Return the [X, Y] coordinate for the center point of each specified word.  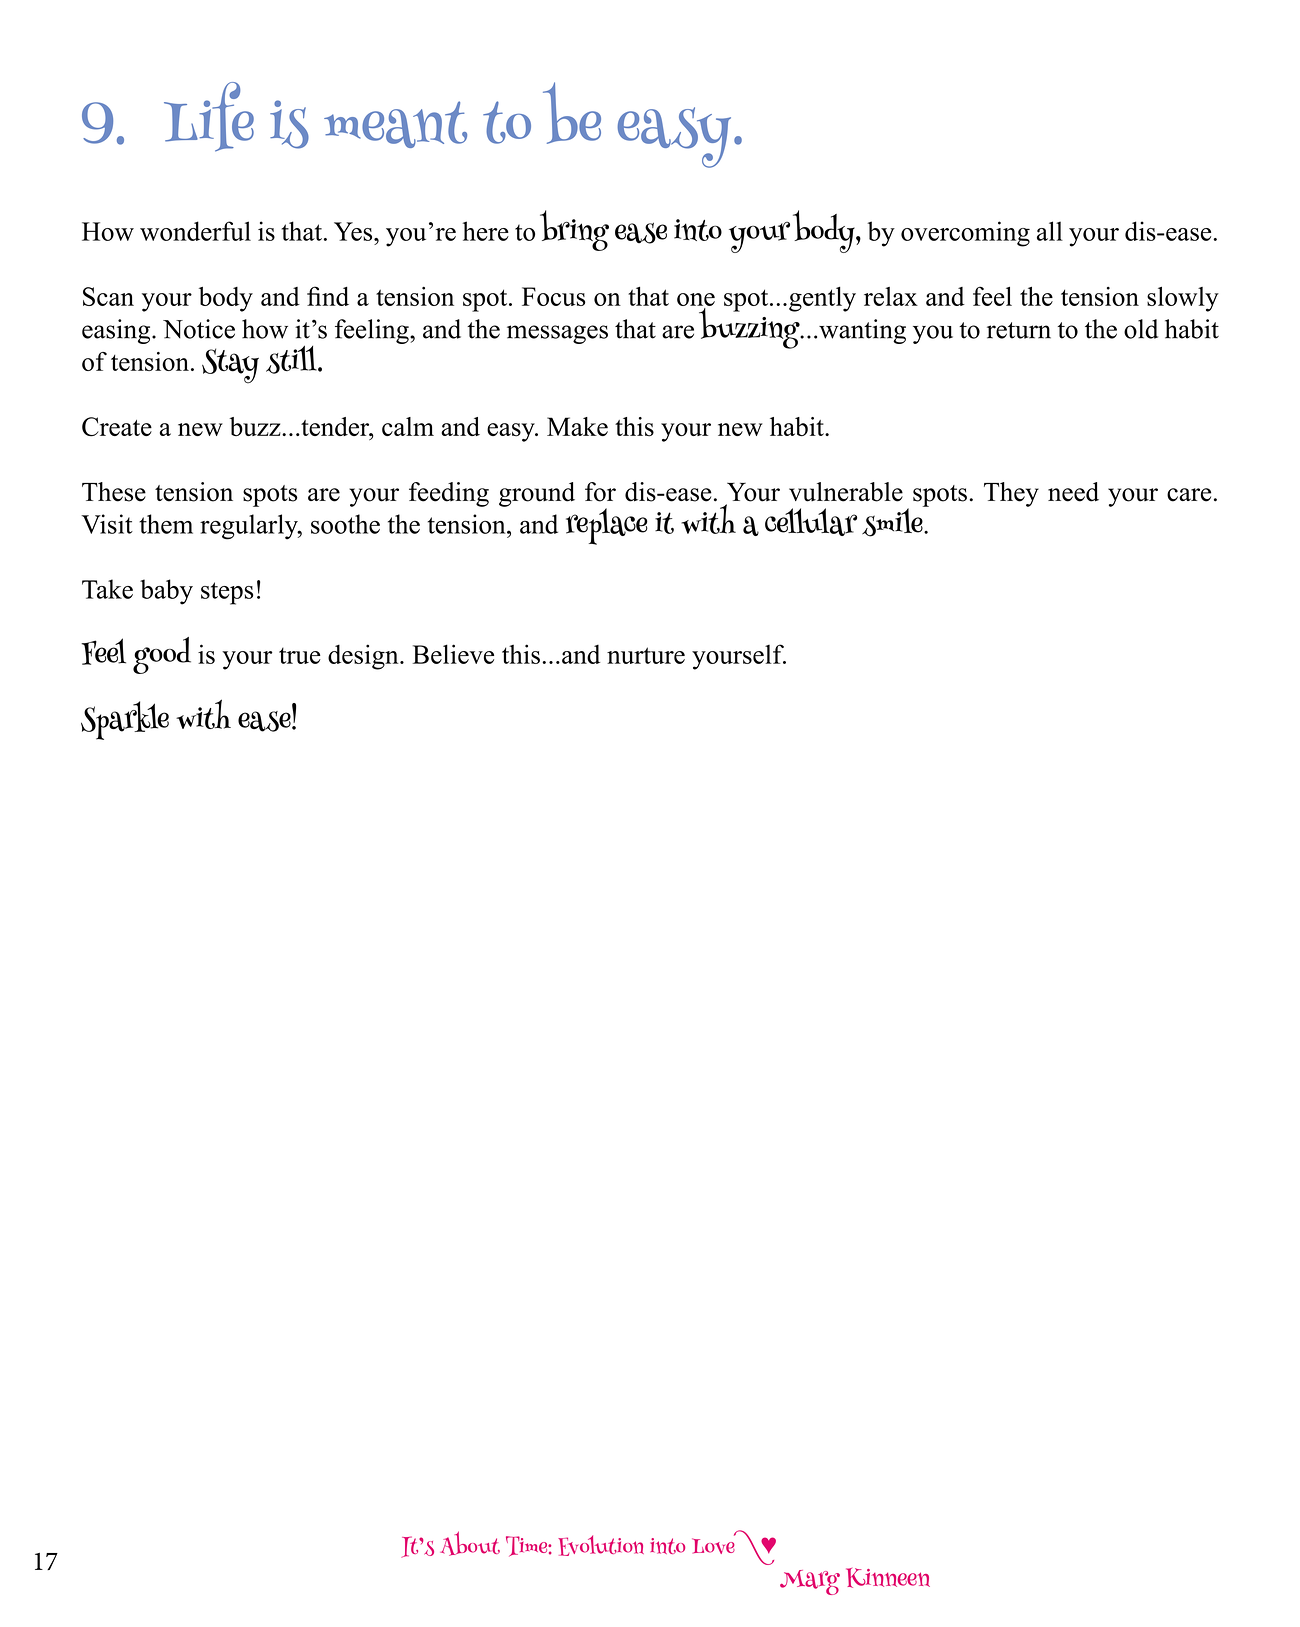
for [600, 492]
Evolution [601, 1545]
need [1073, 492]
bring [574, 230]
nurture [646, 655]
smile [893, 521]
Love [713, 1546]
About [470, 1543]
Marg [810, 1582]
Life [209, 117]
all [1050, 231]
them [166, 524]
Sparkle [125, 720]
